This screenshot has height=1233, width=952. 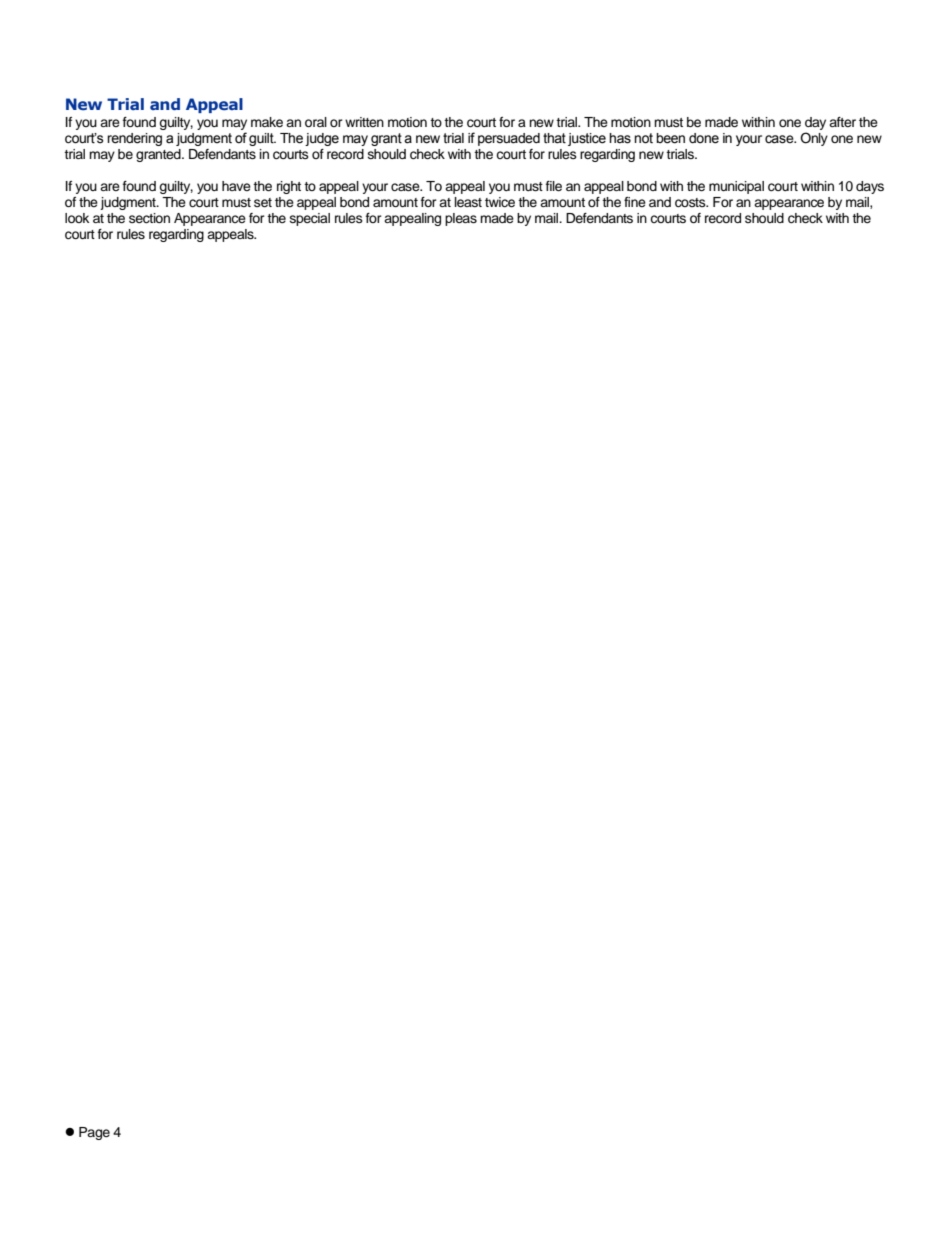 I want to click on costs, so click(x=691, y=203).
